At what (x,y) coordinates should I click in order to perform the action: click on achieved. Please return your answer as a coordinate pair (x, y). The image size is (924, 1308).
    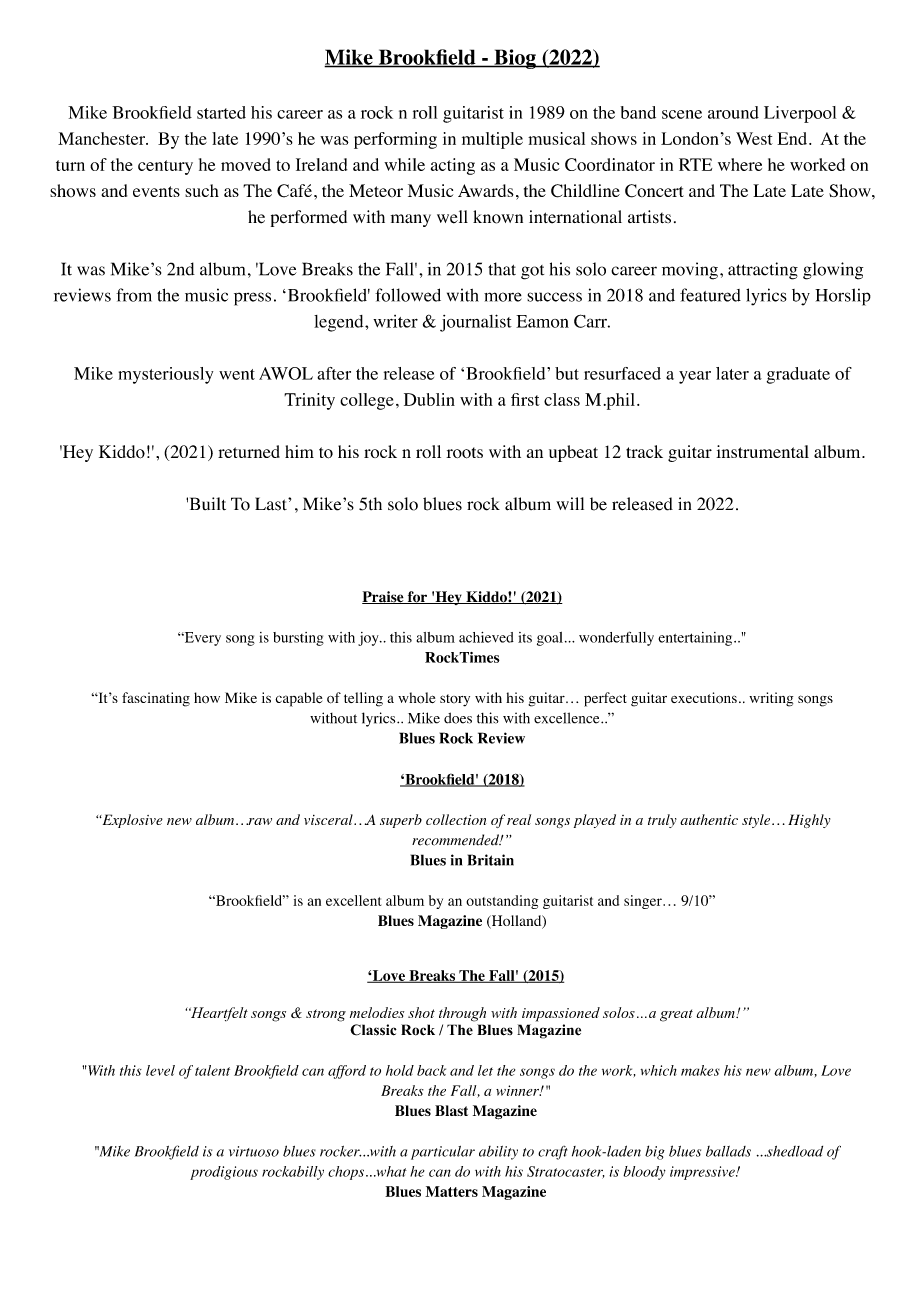
    Looking at the image, I should click on (486, 637).
